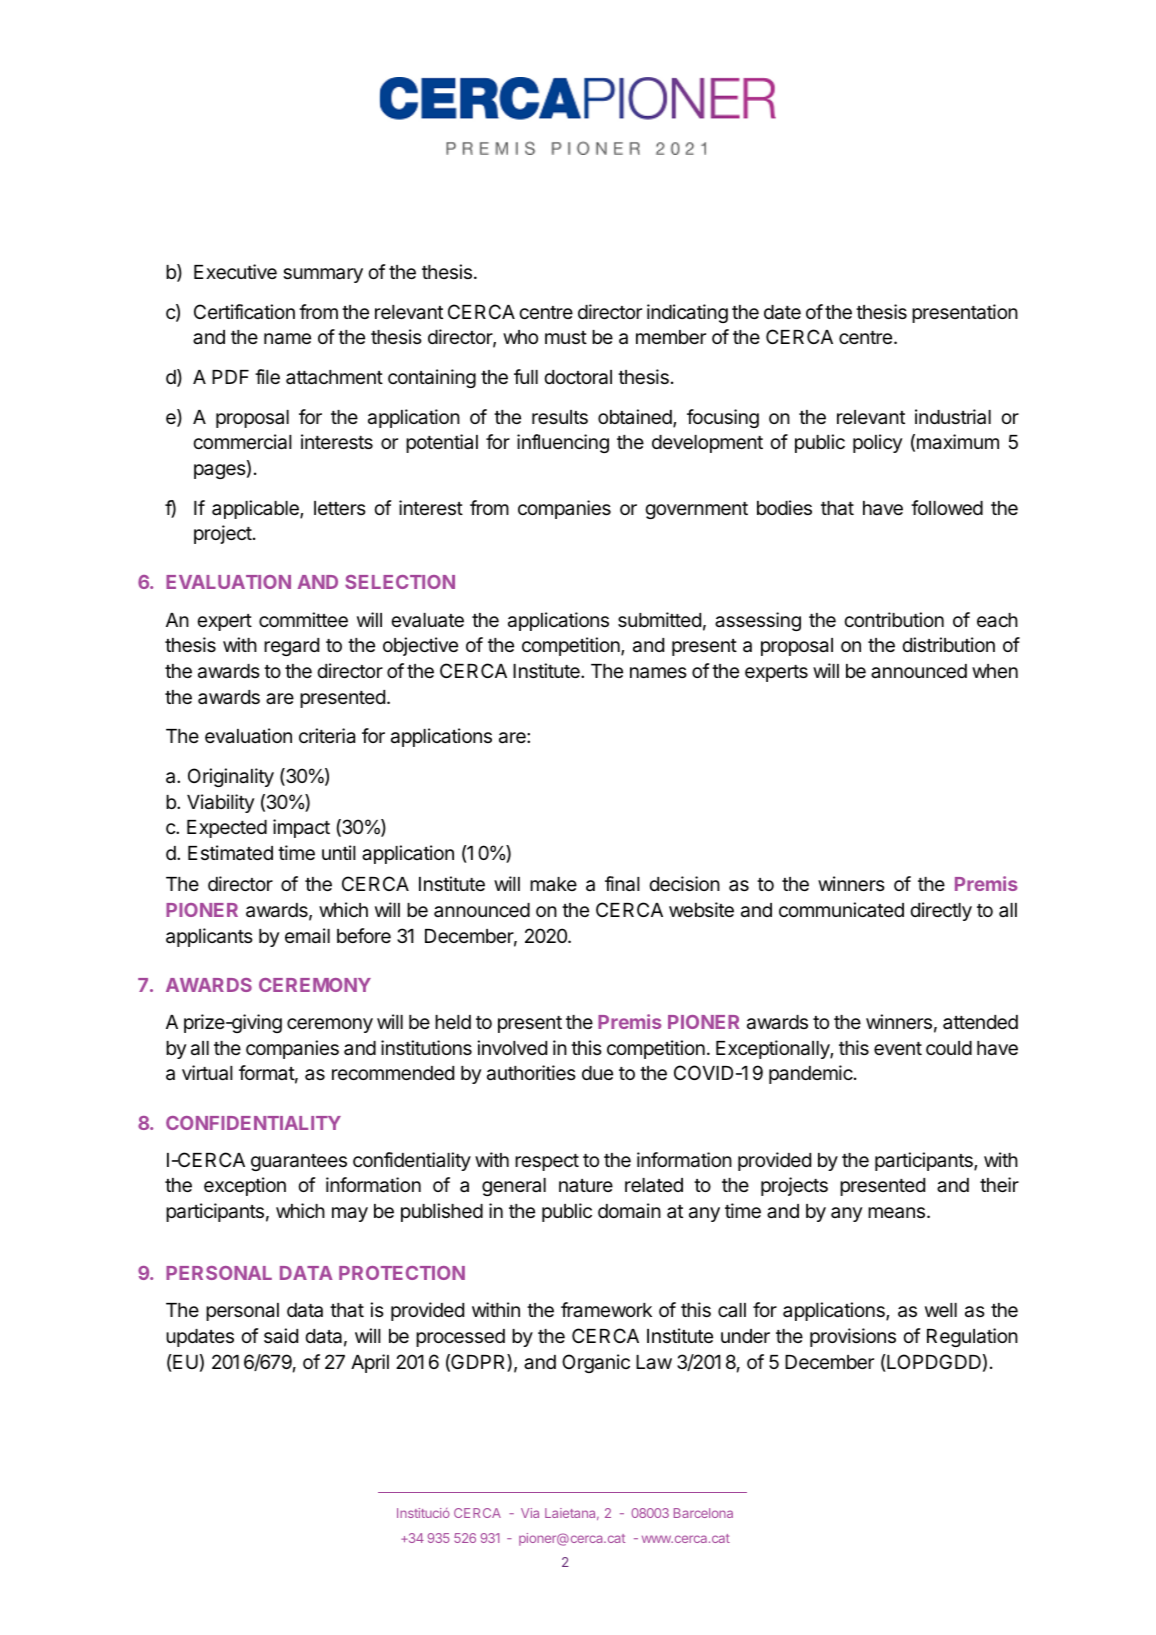 This screenshot has width=1156, height=1635. Describe the element at coordinates (953, 417) in the screenshot. I see `industrial` at that location.
